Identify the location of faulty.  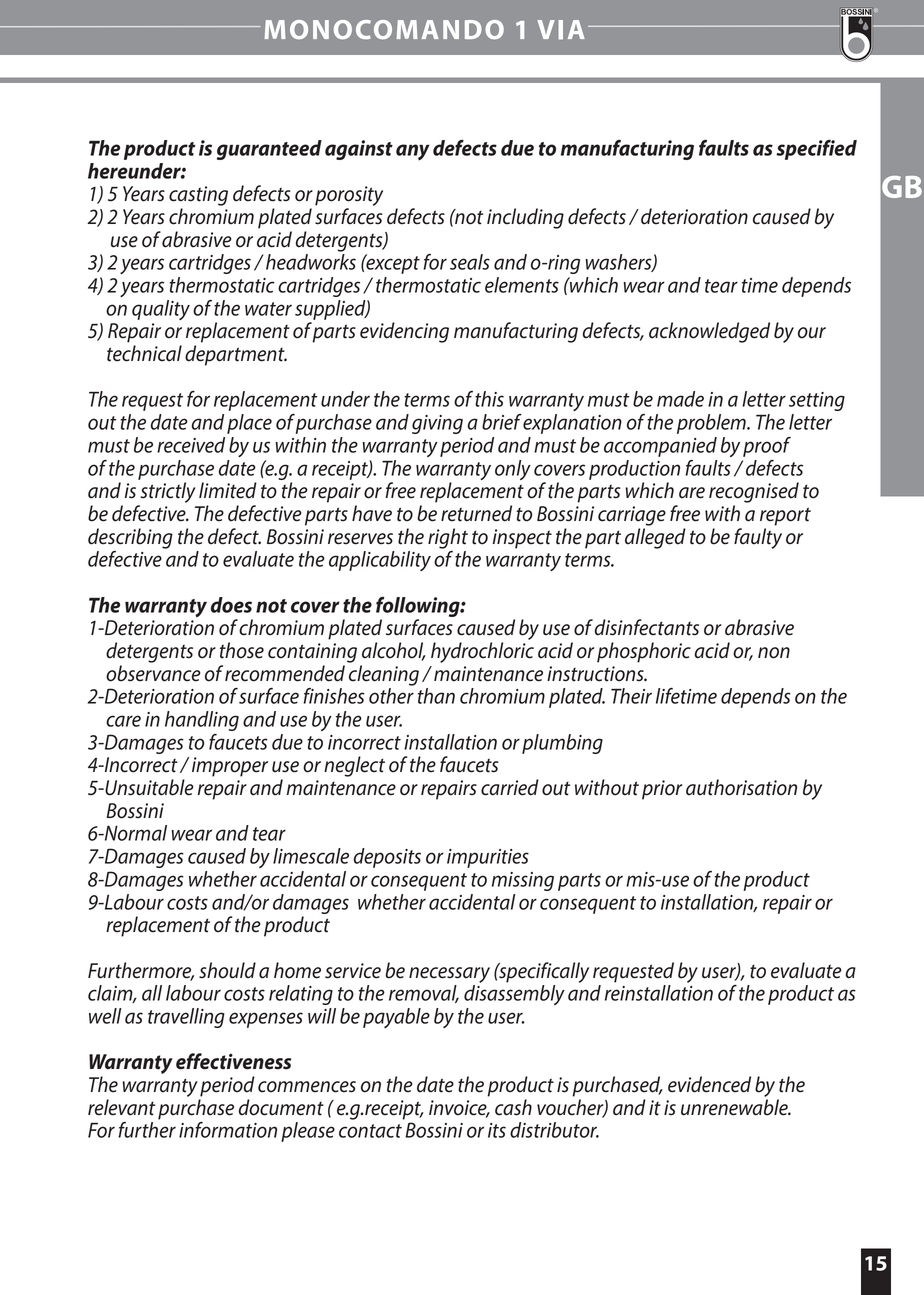
(758, 538).
